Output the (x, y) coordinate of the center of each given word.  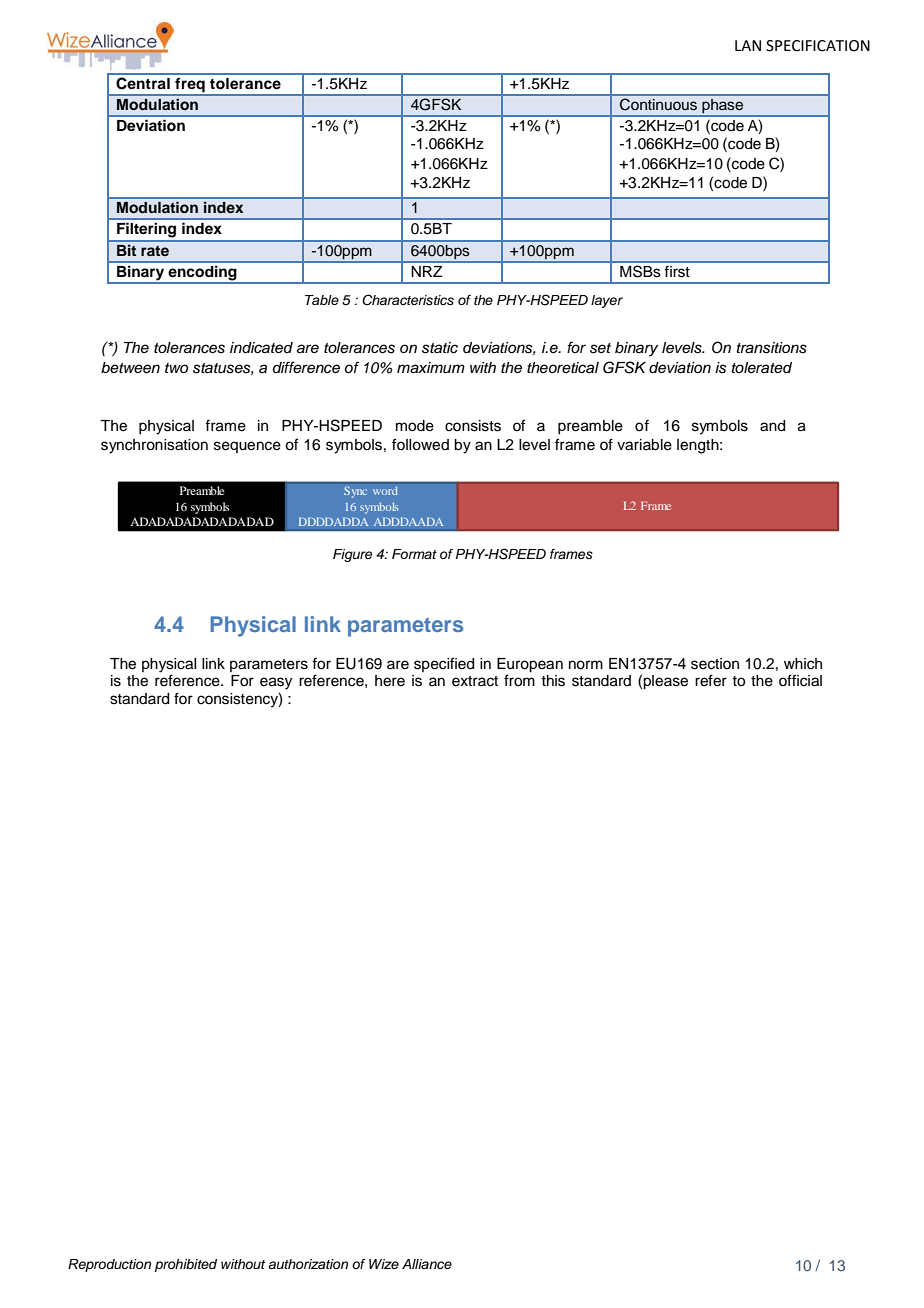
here (390, 681)
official (800, 680)
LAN (748, 45)
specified (444, 664)
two (176, 368)
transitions (772, 348)
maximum (431, 368)
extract (475, 681)
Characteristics (408, 300)
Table (322, 300)
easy (276, 683)
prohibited (186, 1265)
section (715, 664)
